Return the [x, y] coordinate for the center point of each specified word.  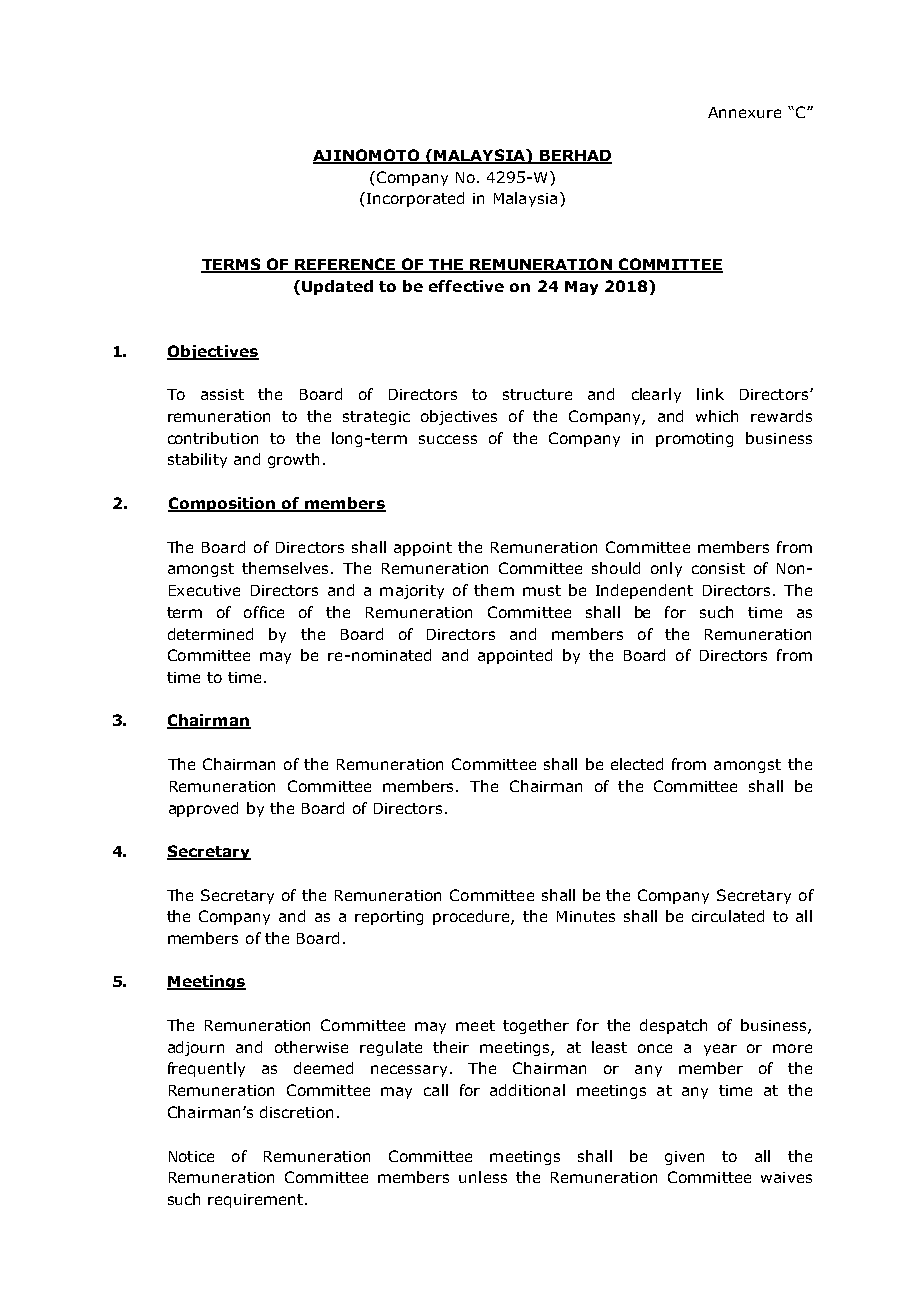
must [542, 590]
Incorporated [415, 199]
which [717, 416]
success [448, 439]
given [684, 1158]
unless [483, 1177]
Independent [644, 591]
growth [293, 460]
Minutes [586, 916]
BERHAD [575, 157]
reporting [389, 918]
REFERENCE [345, 265]
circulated [728, 916]
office [264, 612]
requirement [257, 1201]
